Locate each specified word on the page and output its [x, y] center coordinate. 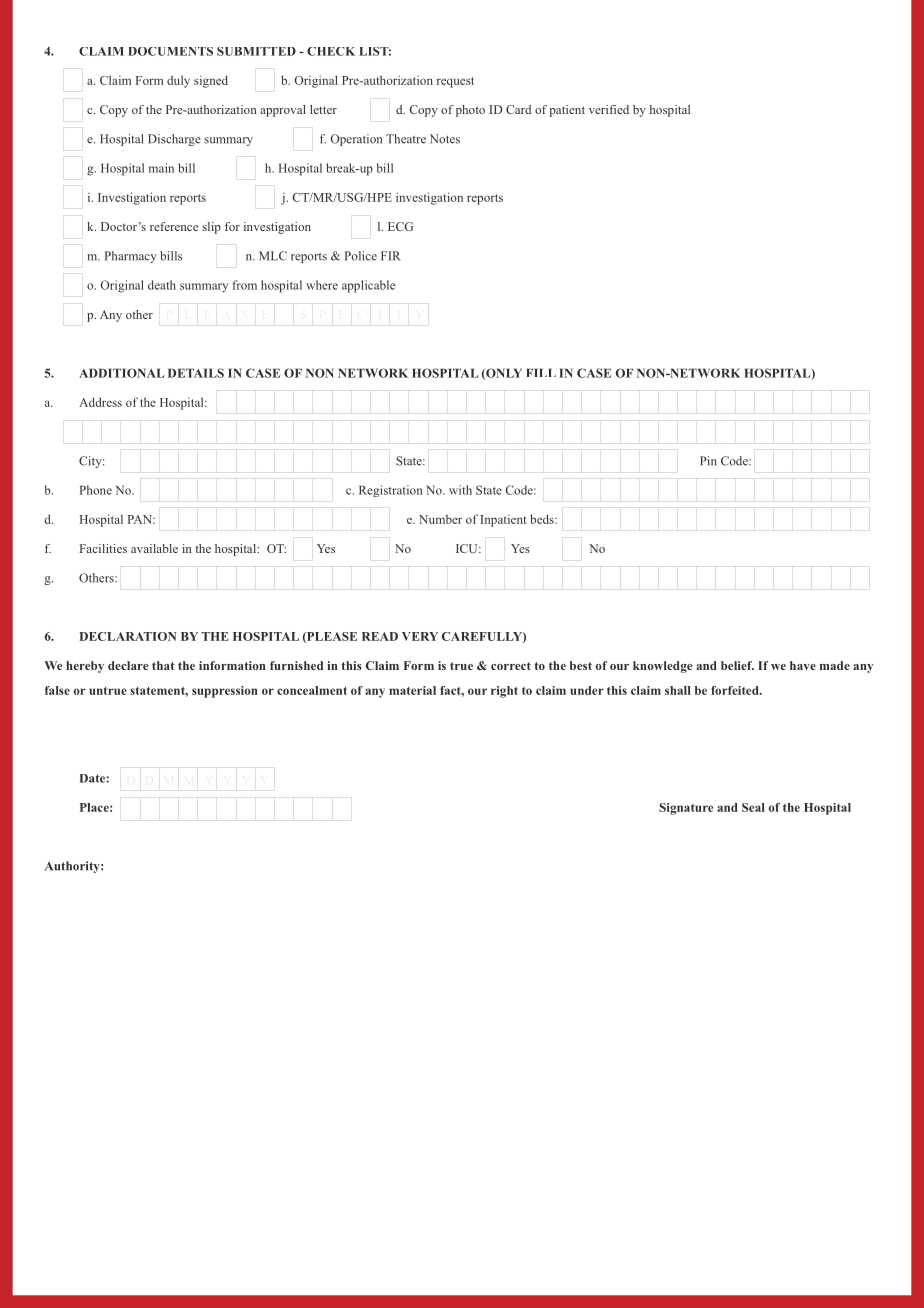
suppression [225, 692]
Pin [708, 461]
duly [178, 81]
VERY [420, 636]
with [460, 490]
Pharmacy [131, 257]
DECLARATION [128, 636]
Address [100, 402]
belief [737, 665]
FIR [391, 256]
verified [609, 109]
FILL [541, 372]
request [455, 82]
